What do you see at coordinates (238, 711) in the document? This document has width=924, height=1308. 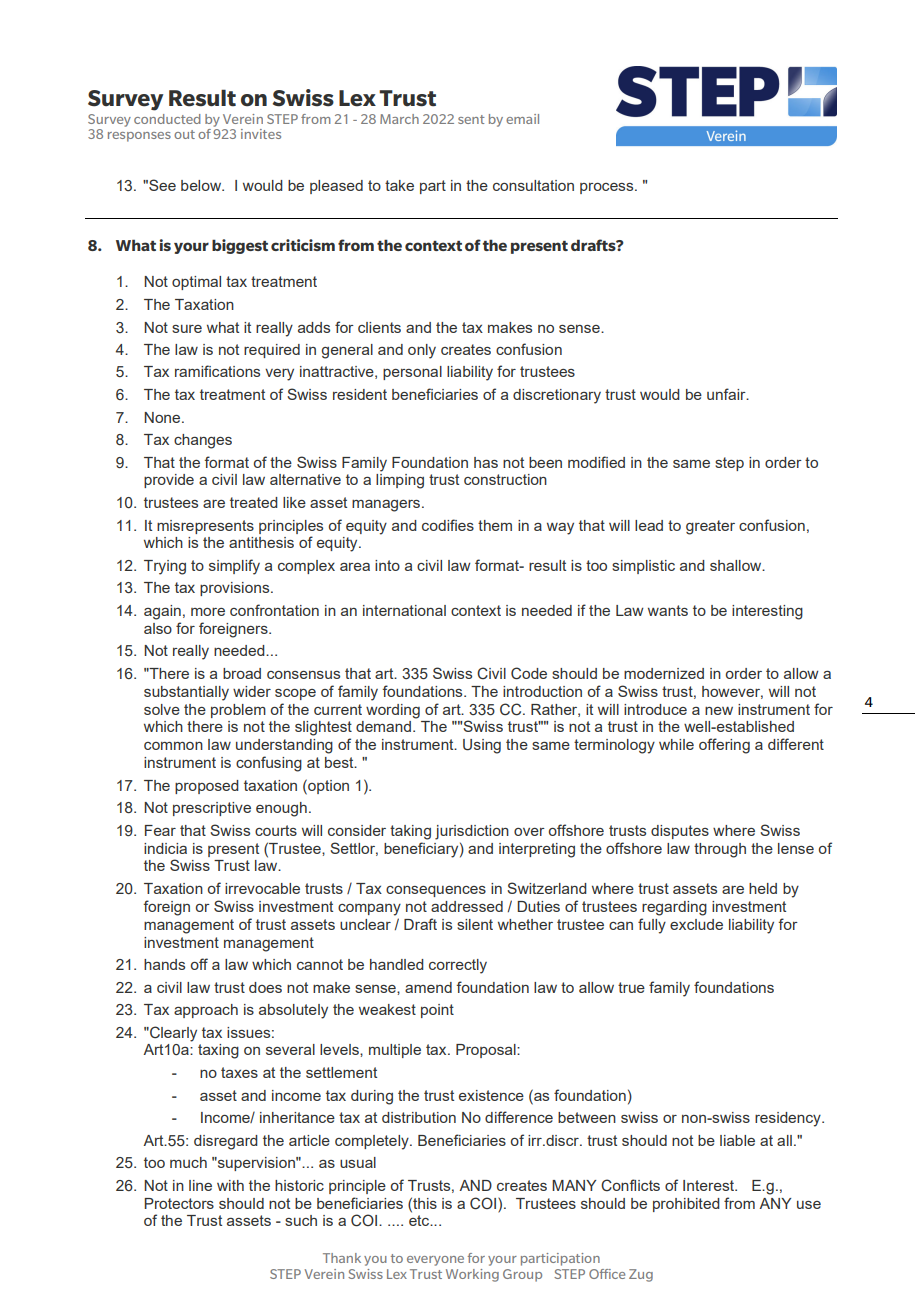 I see `problem` at bounding box center [238, 711].
